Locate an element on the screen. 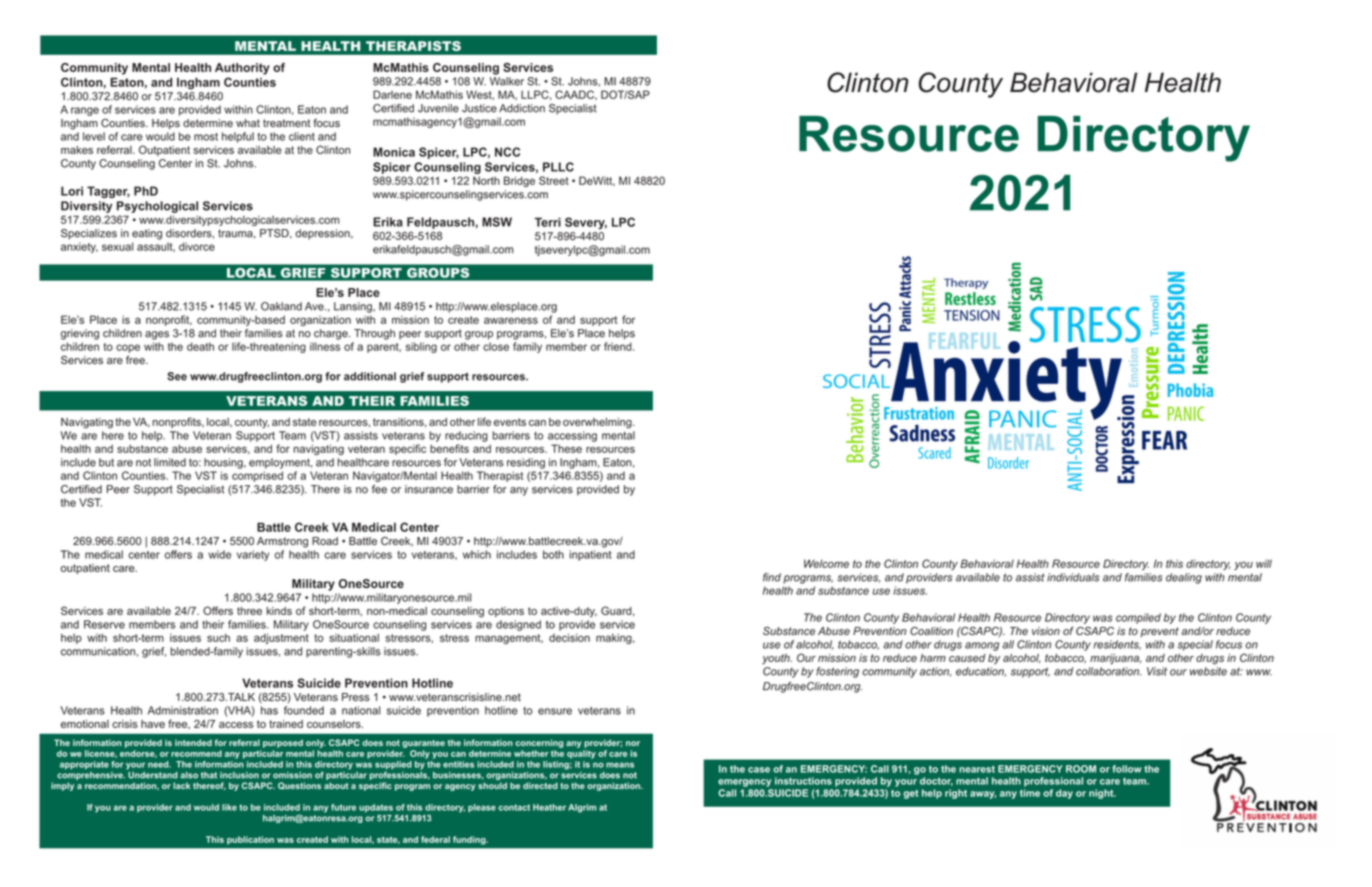  Addiction is located at coordinates (522, 108).
